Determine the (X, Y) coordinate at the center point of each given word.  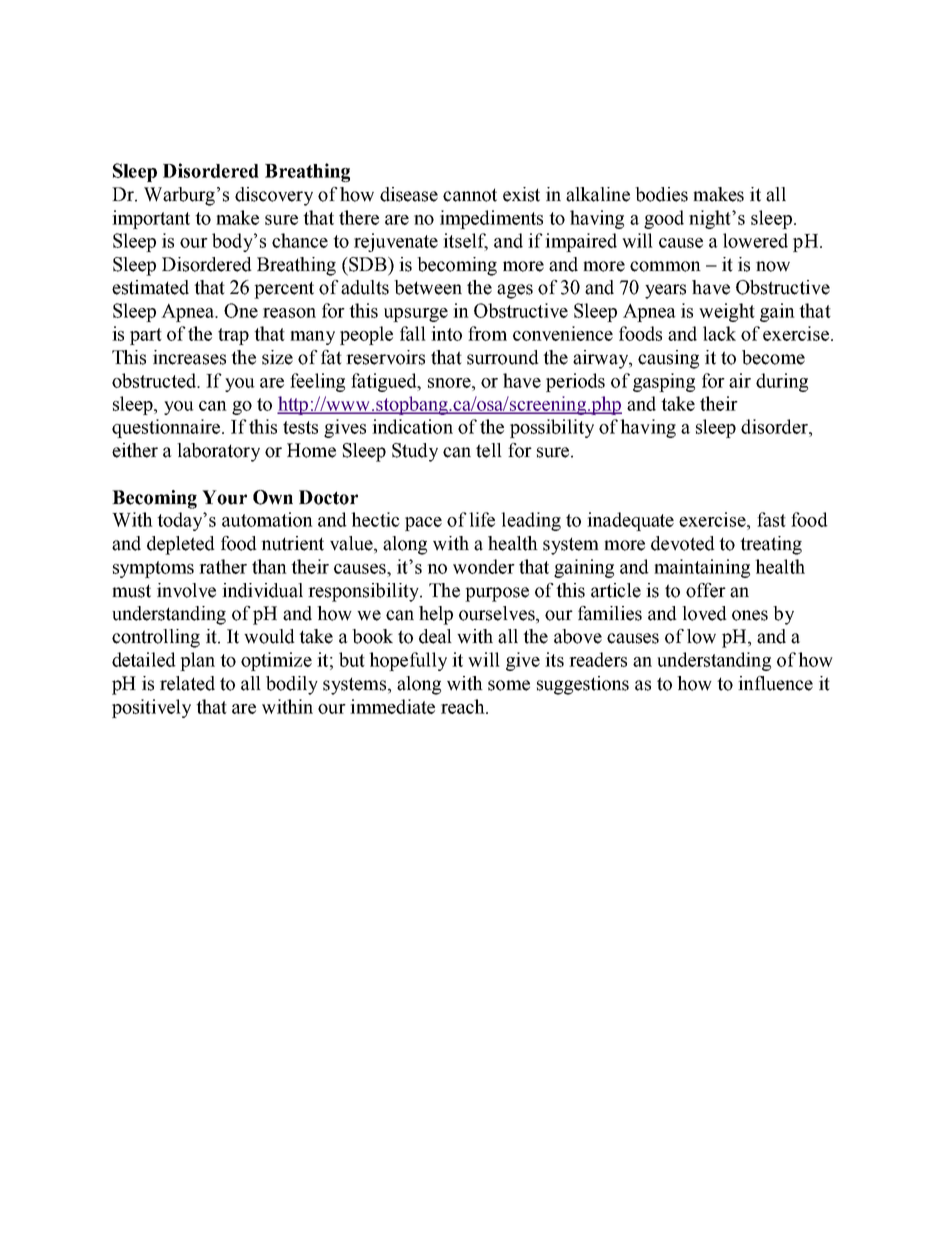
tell (489, 450)
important (151, 219)
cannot (470, 195)
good (664, 219)
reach (464, 706)
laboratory (218, 452)
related (187, 683)
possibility (552, 428)
